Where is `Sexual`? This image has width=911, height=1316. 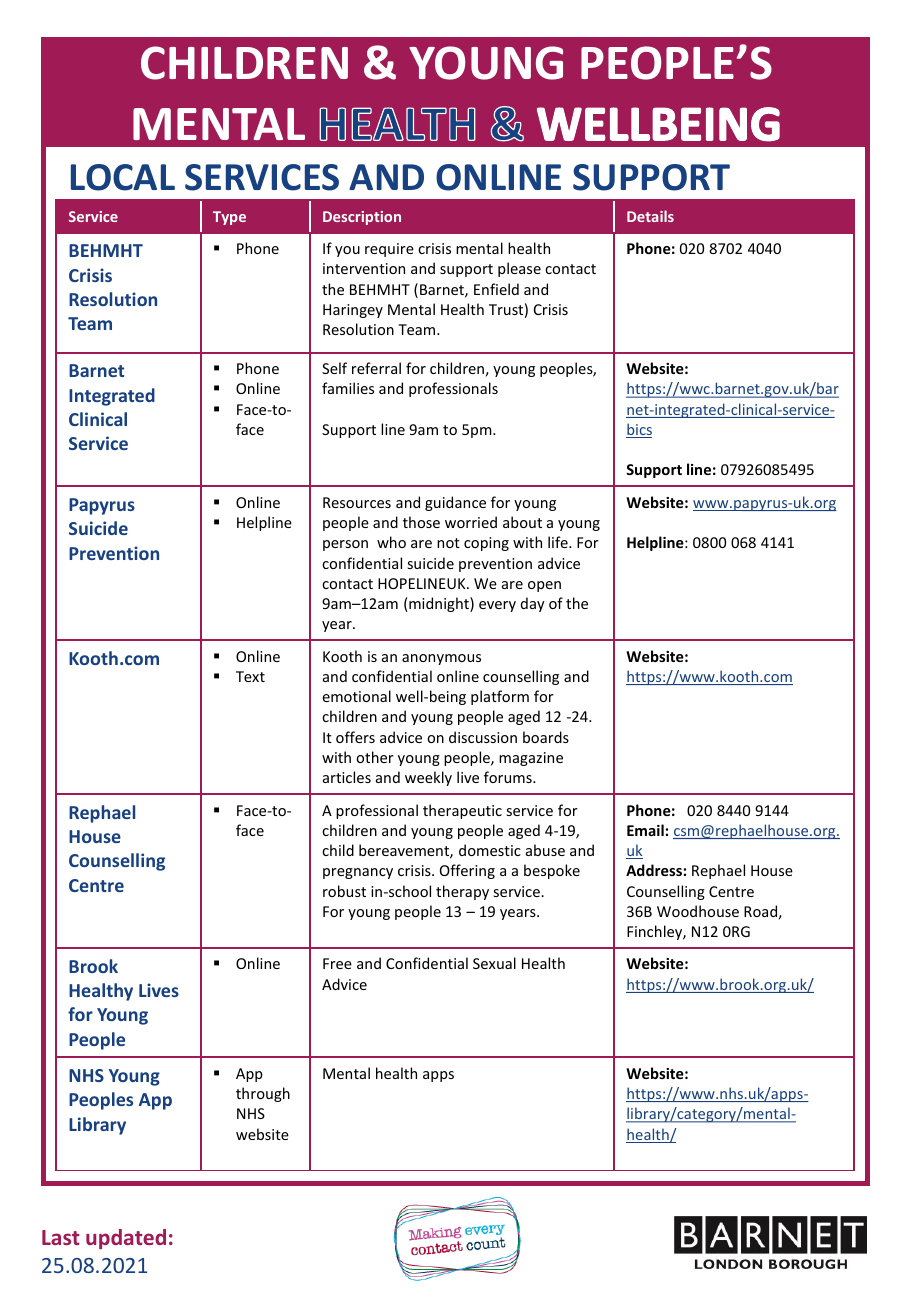
Sexual is located at coordinates (494, 963).
